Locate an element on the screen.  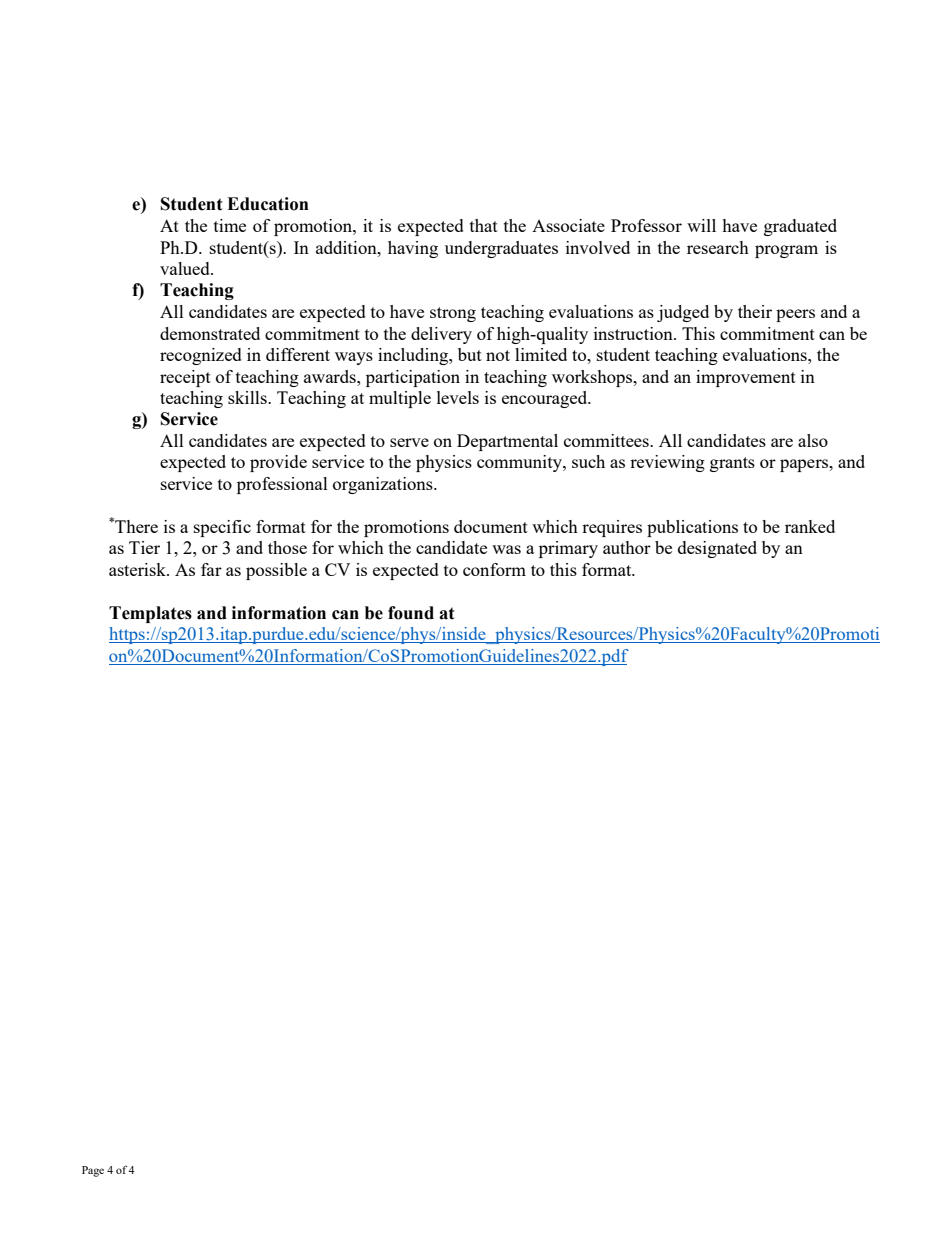
Page is located at coordinates (93, 1171).
